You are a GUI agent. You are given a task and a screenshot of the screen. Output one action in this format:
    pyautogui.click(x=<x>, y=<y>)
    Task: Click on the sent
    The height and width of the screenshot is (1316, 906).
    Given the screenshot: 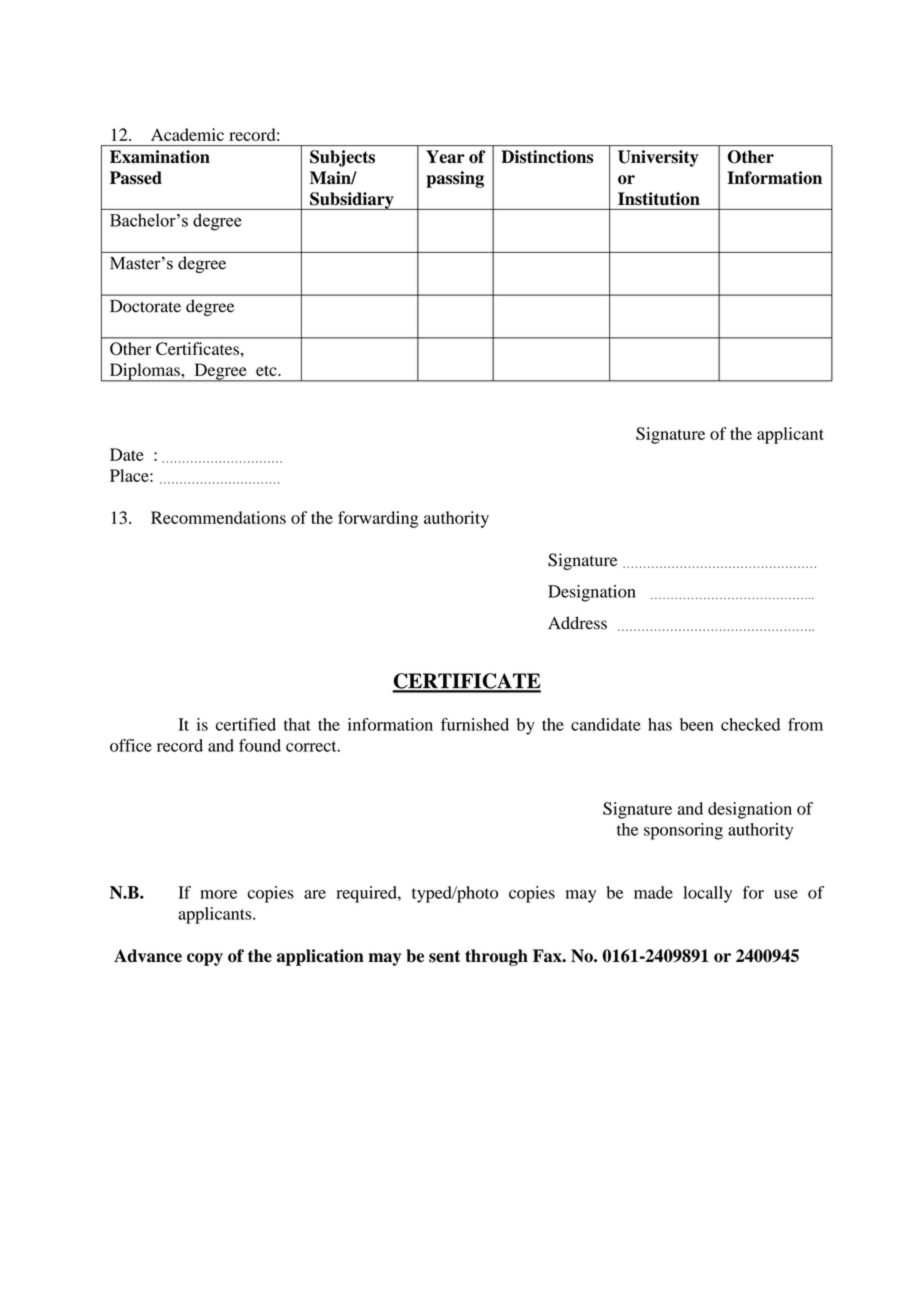 What is the action you would take?
    pyautogui.click(x=445, y=956)
